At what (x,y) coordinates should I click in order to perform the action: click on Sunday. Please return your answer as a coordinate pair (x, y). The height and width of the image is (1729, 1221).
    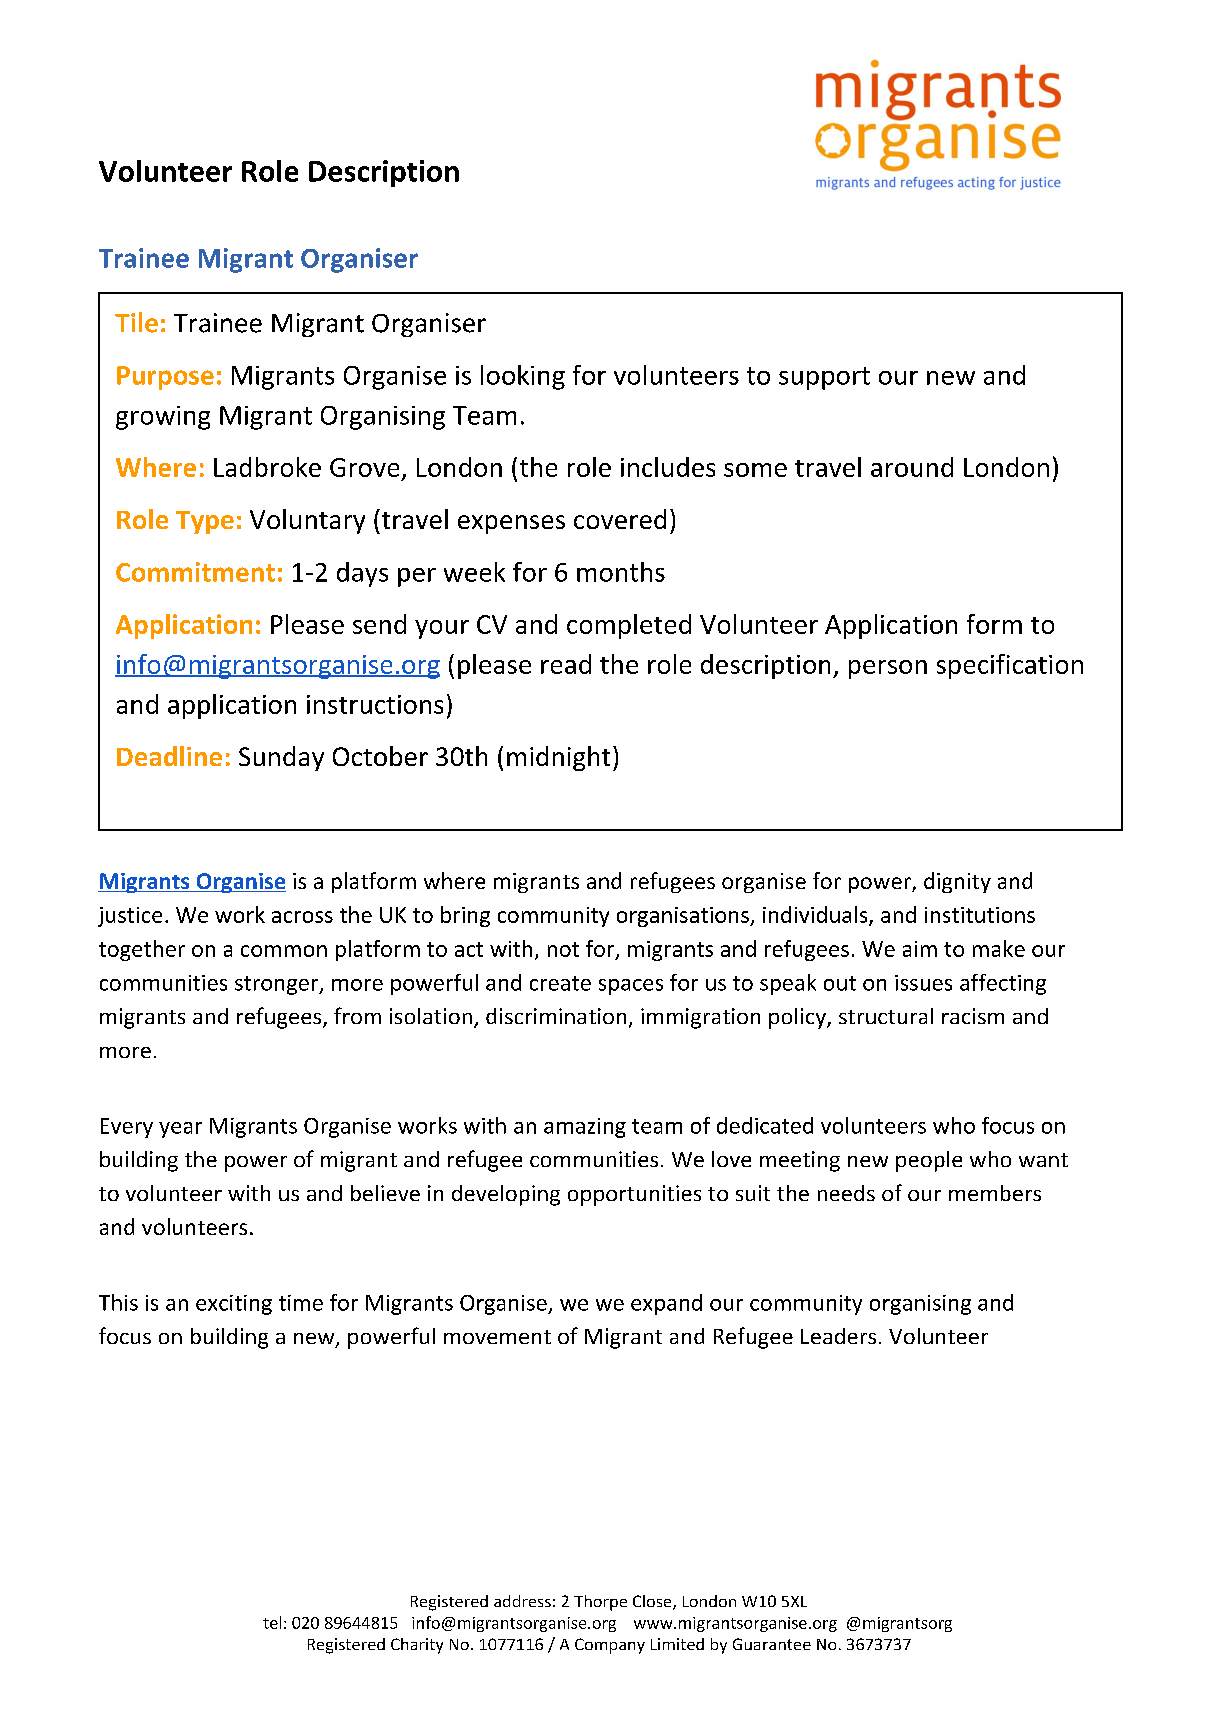
    Looking at the image, I should click on (281, 758).
